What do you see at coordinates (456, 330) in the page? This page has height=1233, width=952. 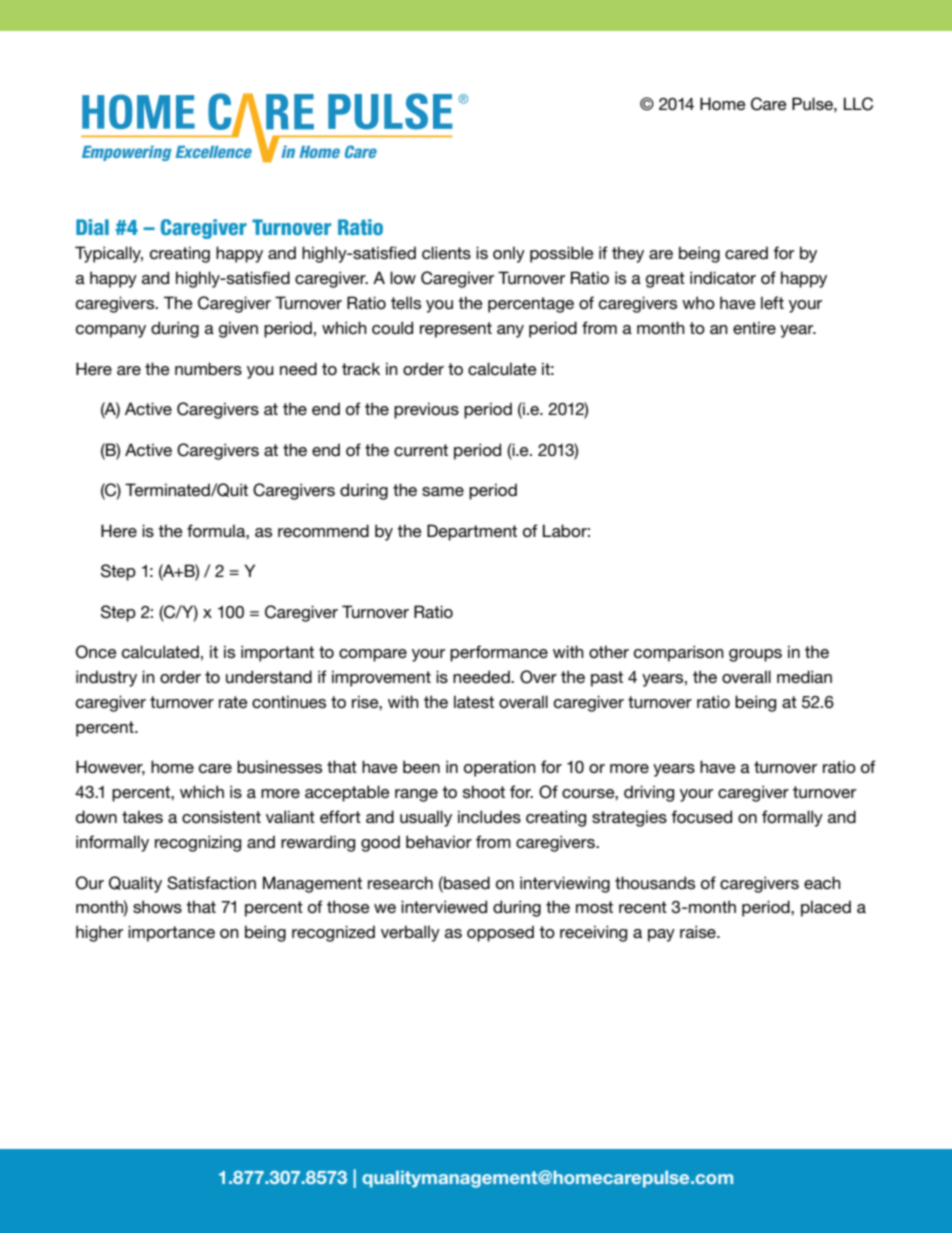 I see `represent` at bounding box center [456, 330].
